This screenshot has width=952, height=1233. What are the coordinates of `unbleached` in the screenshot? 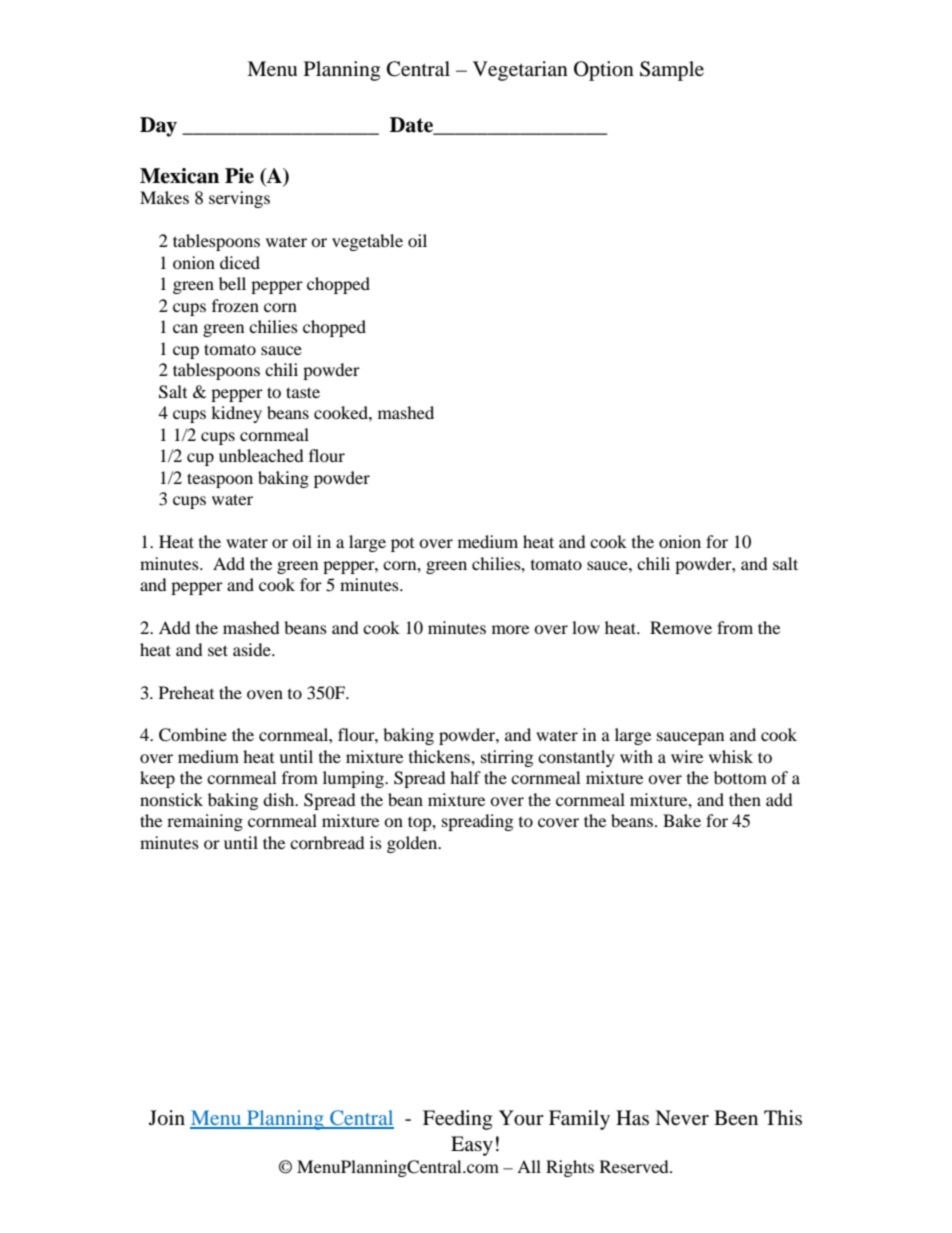 It's located at (261, 455).
